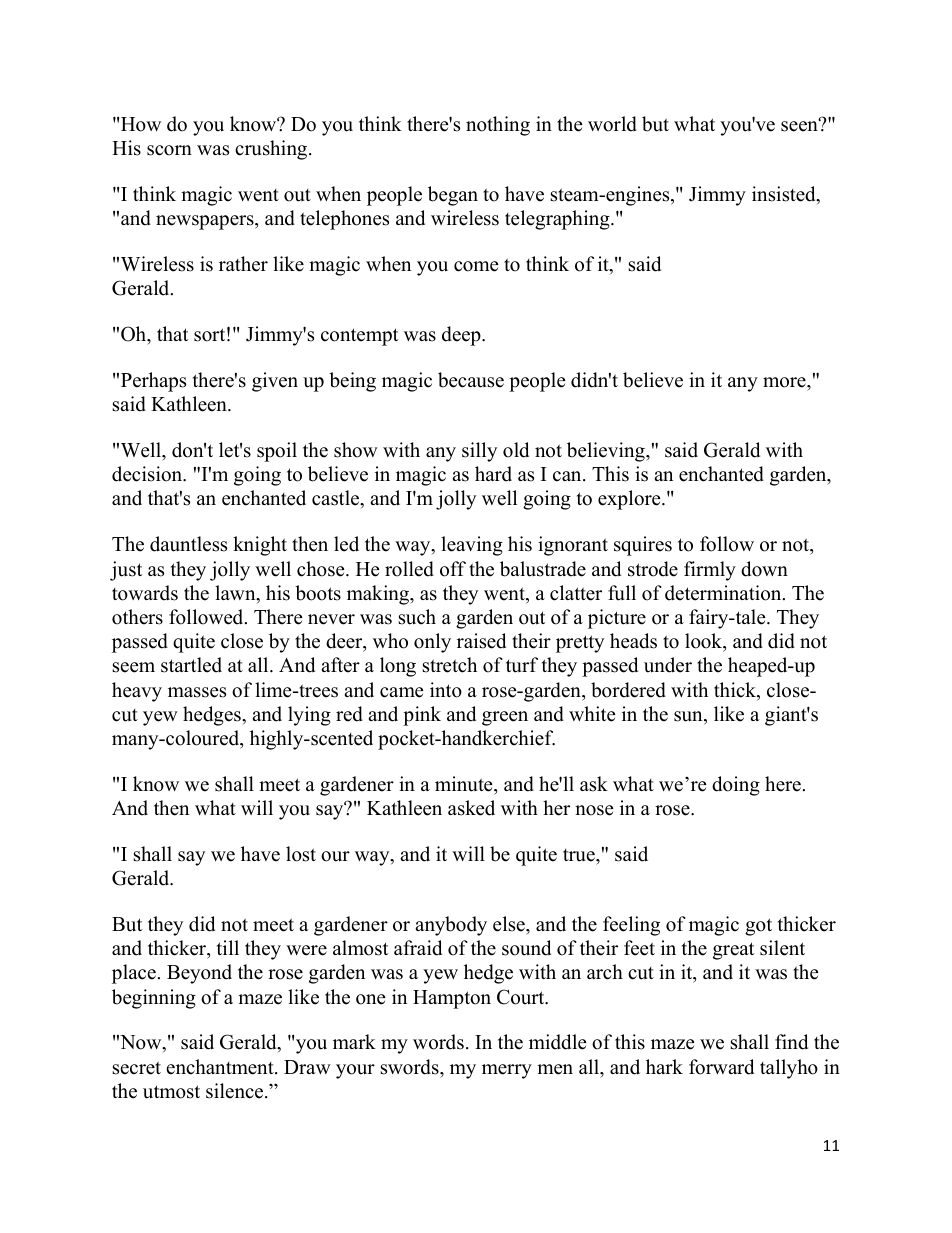  What do you see at coordinates (221, 1067) in the document?
I see `enchantment` at bounding box center [221, 1067].
